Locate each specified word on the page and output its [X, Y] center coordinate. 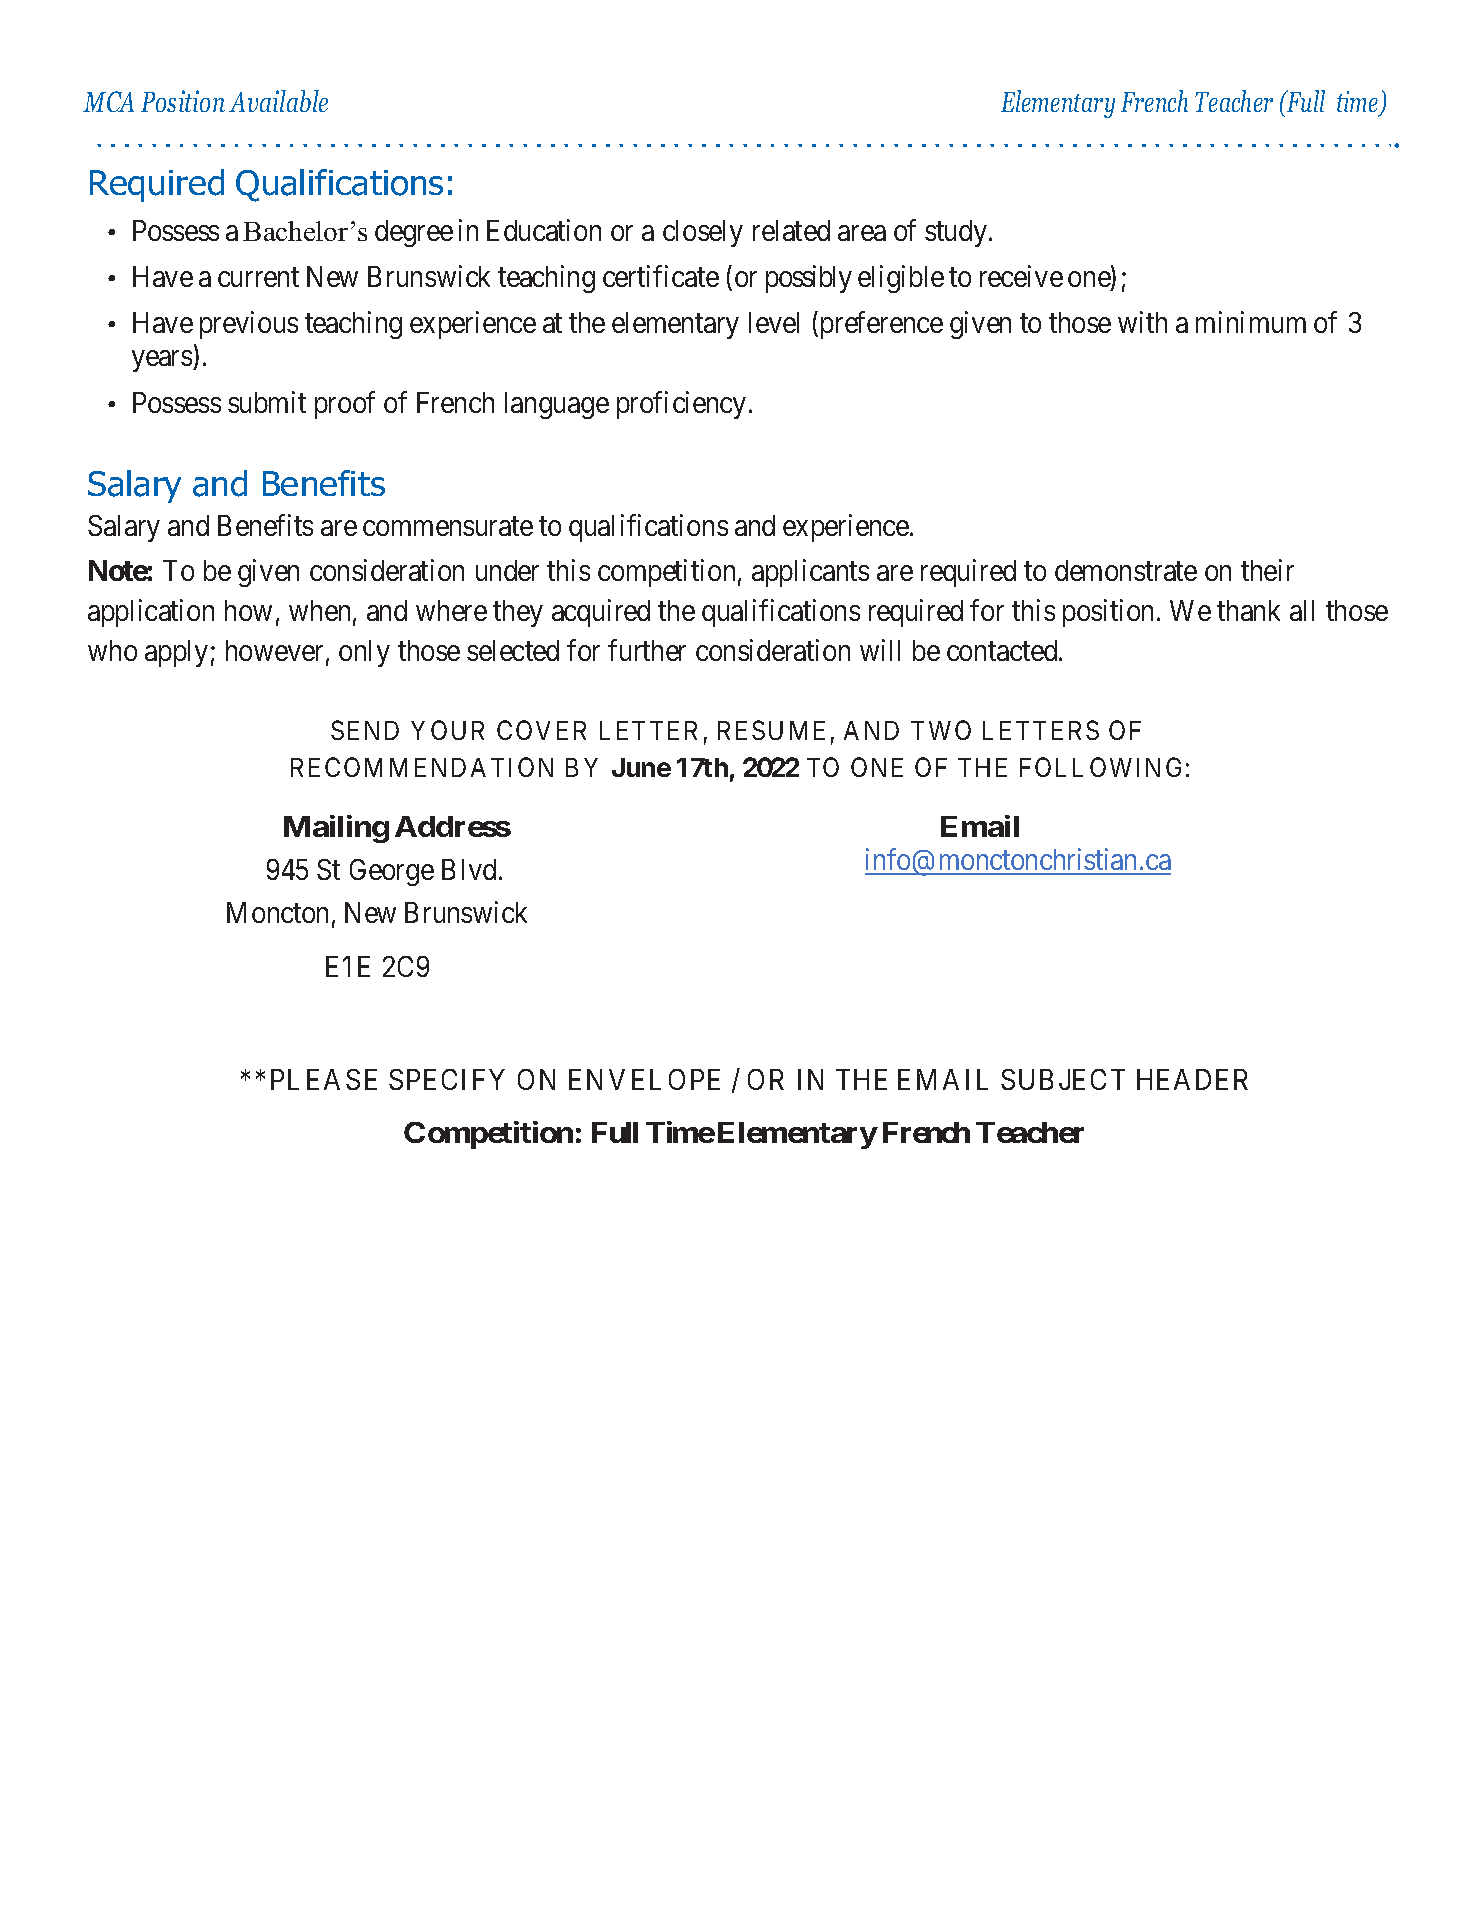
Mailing [336, 829]
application [151, 613]
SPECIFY [447, 1079]
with [1142, 322]
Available [278, 101]
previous [249, 325]
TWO [941, 730]
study [956, 233]
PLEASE [324, 1079]
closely [703, 233]
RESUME [771, 730]
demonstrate [1126, 570]
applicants [810, 573]
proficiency [681, 405]
